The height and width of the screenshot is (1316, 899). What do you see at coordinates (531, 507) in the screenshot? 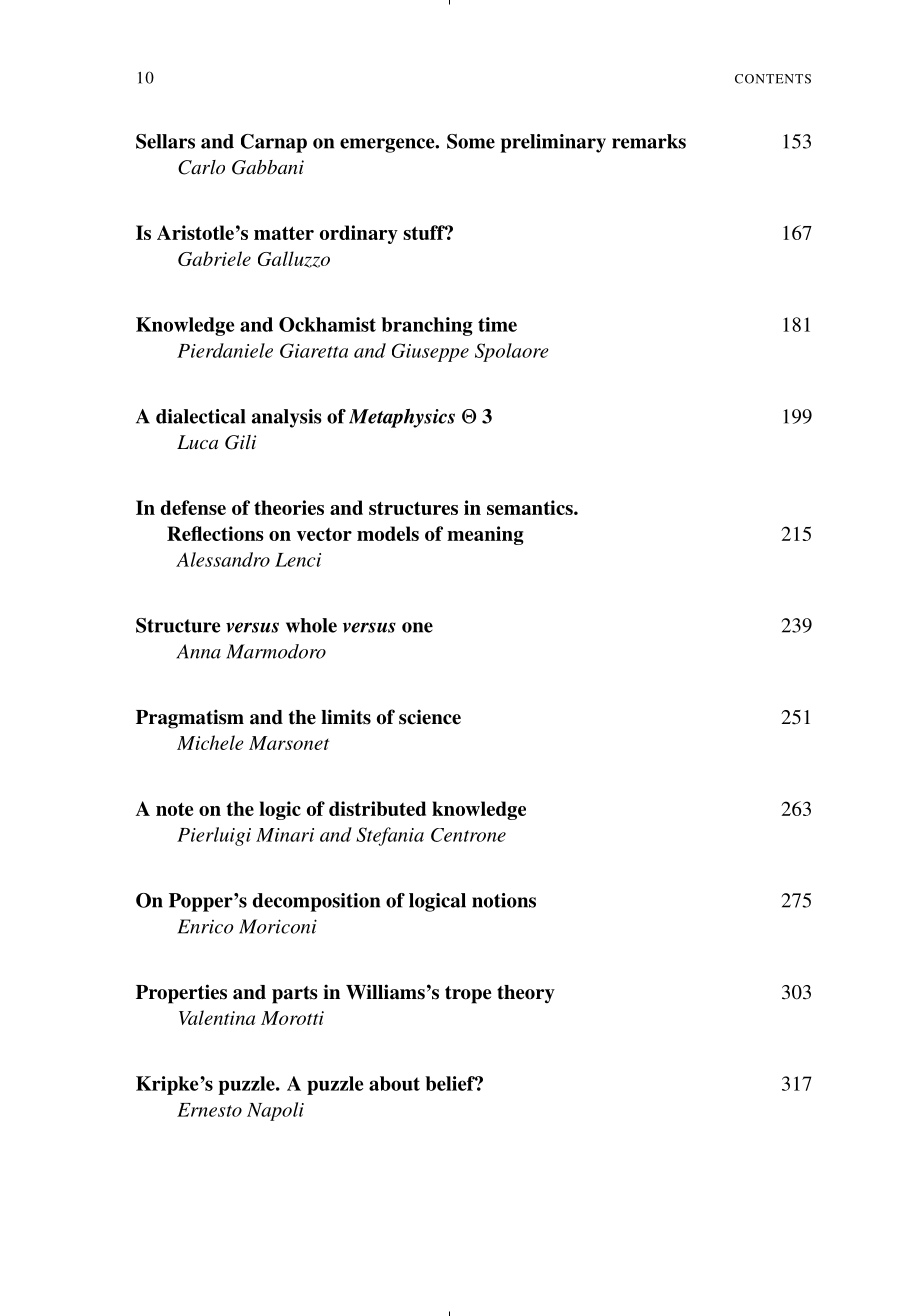
I see `semantics` at bounding box center [531, 507].
